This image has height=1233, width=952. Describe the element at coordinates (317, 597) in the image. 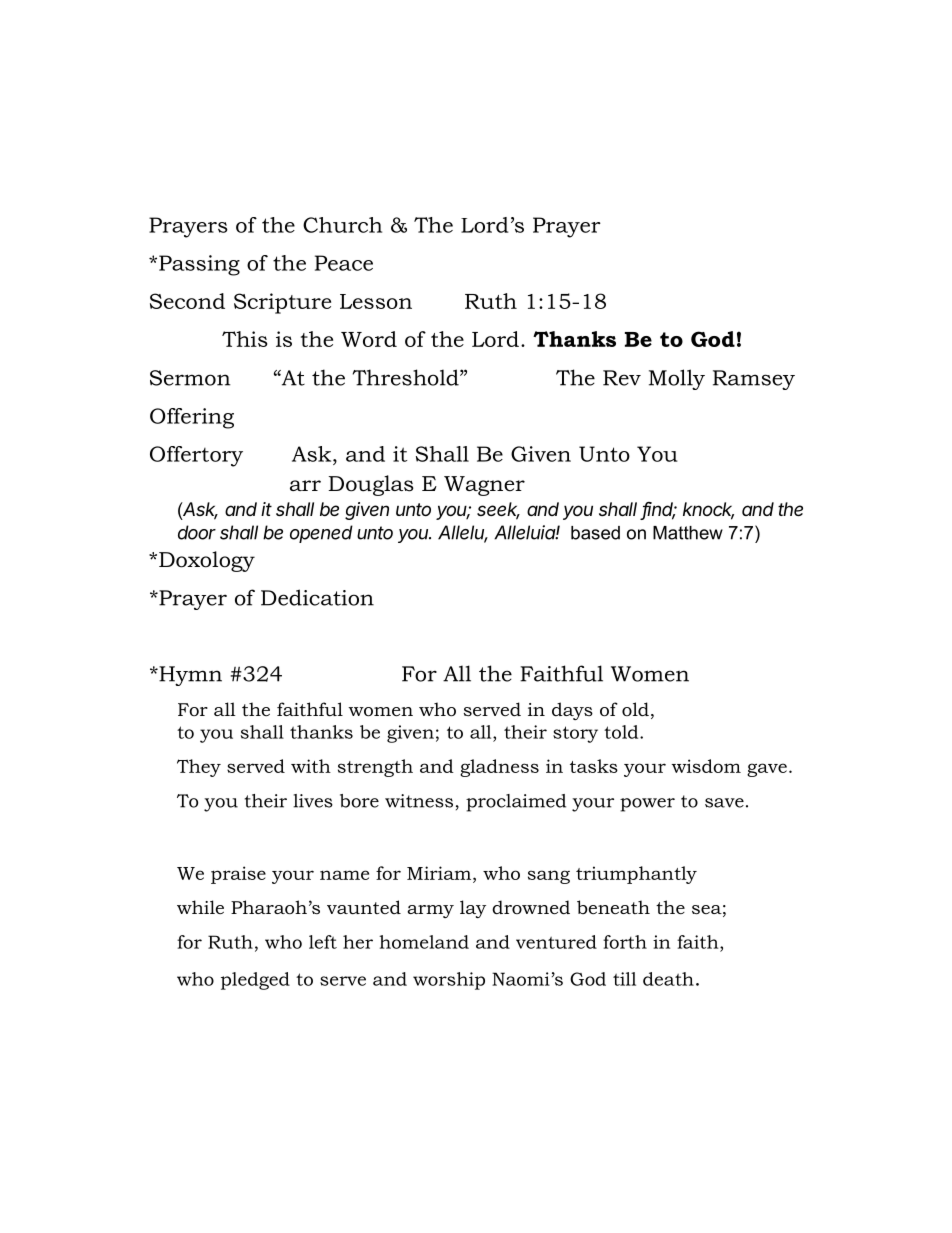

I see `Dedication` at that location.
